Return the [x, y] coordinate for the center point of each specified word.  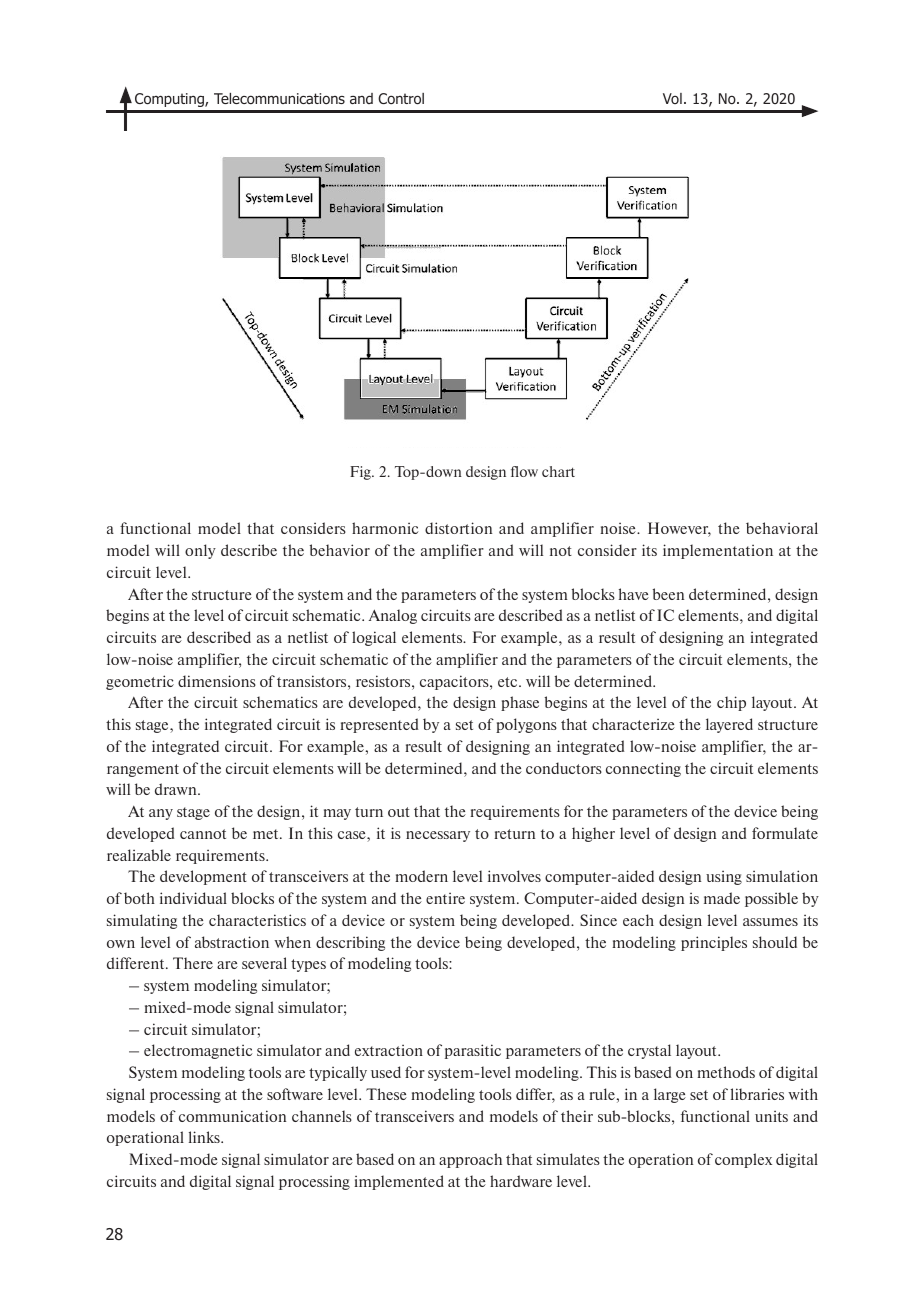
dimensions [217, 681]
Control [401, 98]
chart [558, 471]
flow [524, 471]
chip [731, 703]
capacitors [455, 682]
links [205, 1137]
